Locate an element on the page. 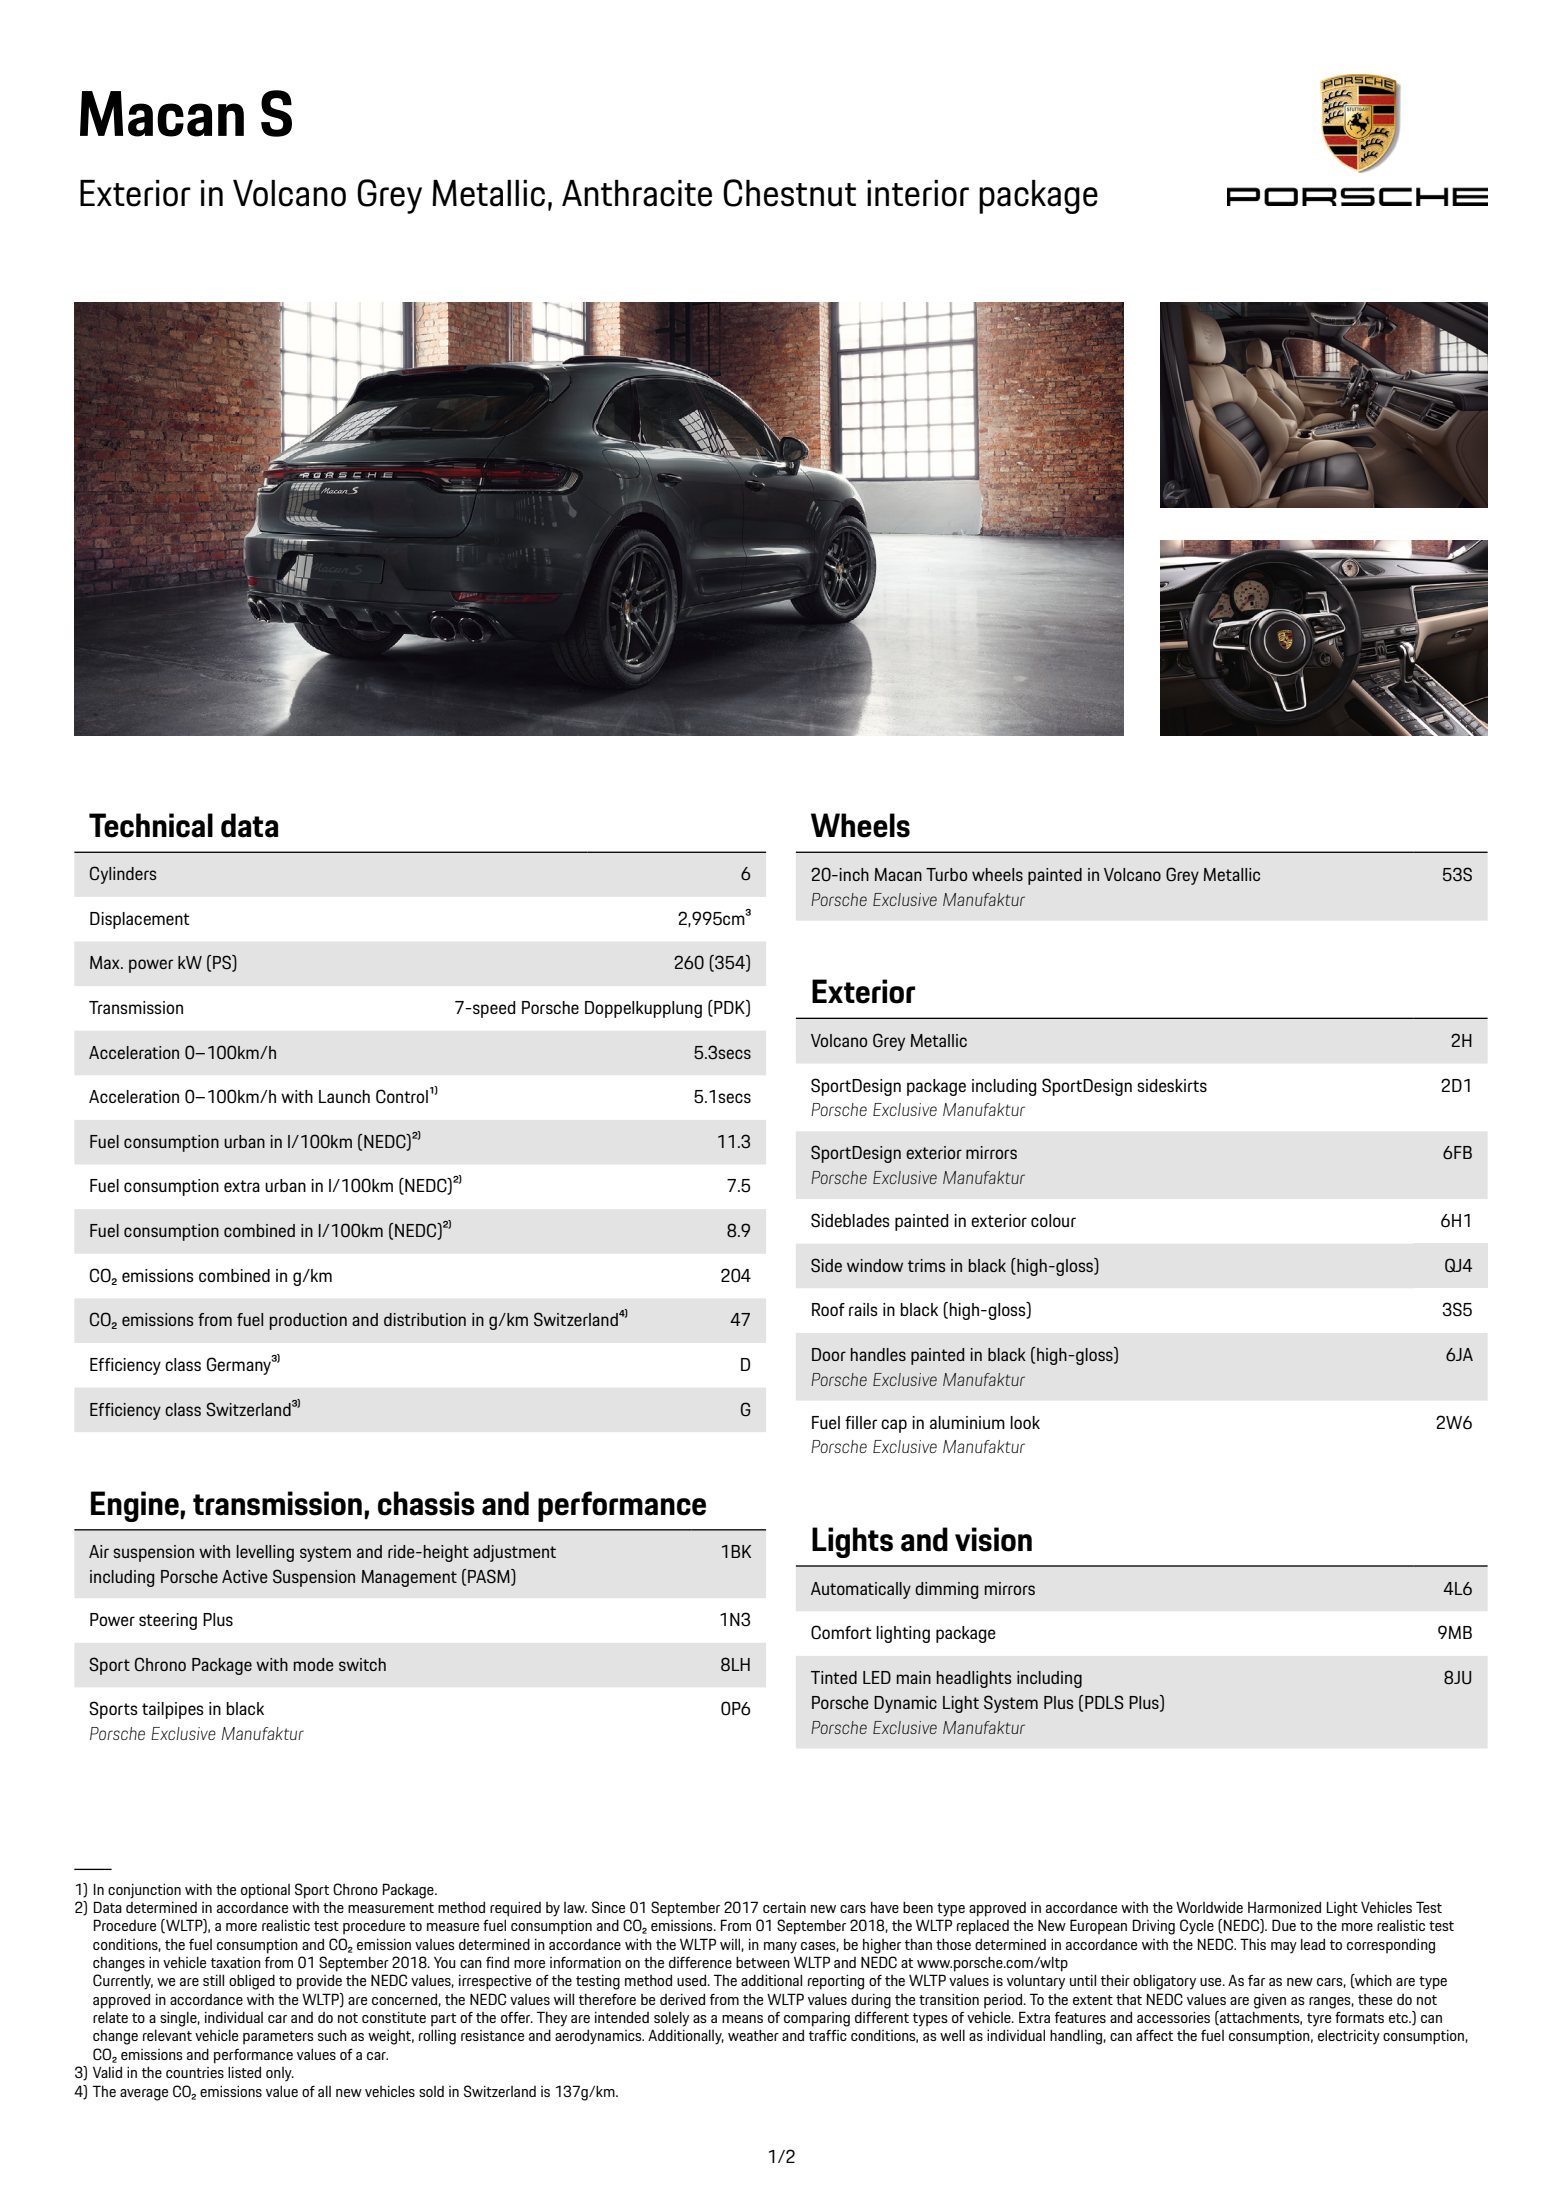 This page has height=2208, width=1562. Engine is located at coordinates (135, 1506).
